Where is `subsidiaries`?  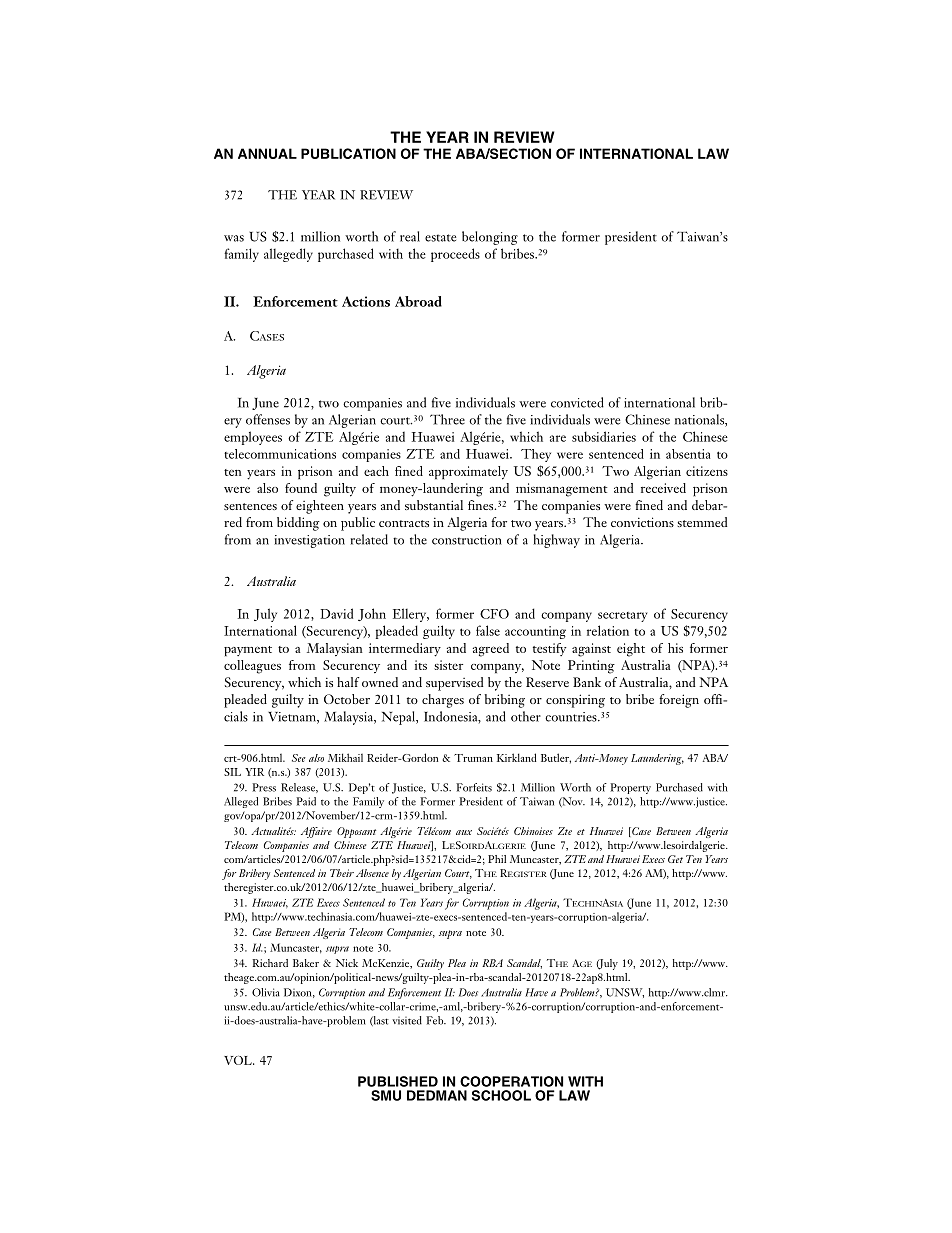 subsidiaries is located at coordinates (604, 436).
